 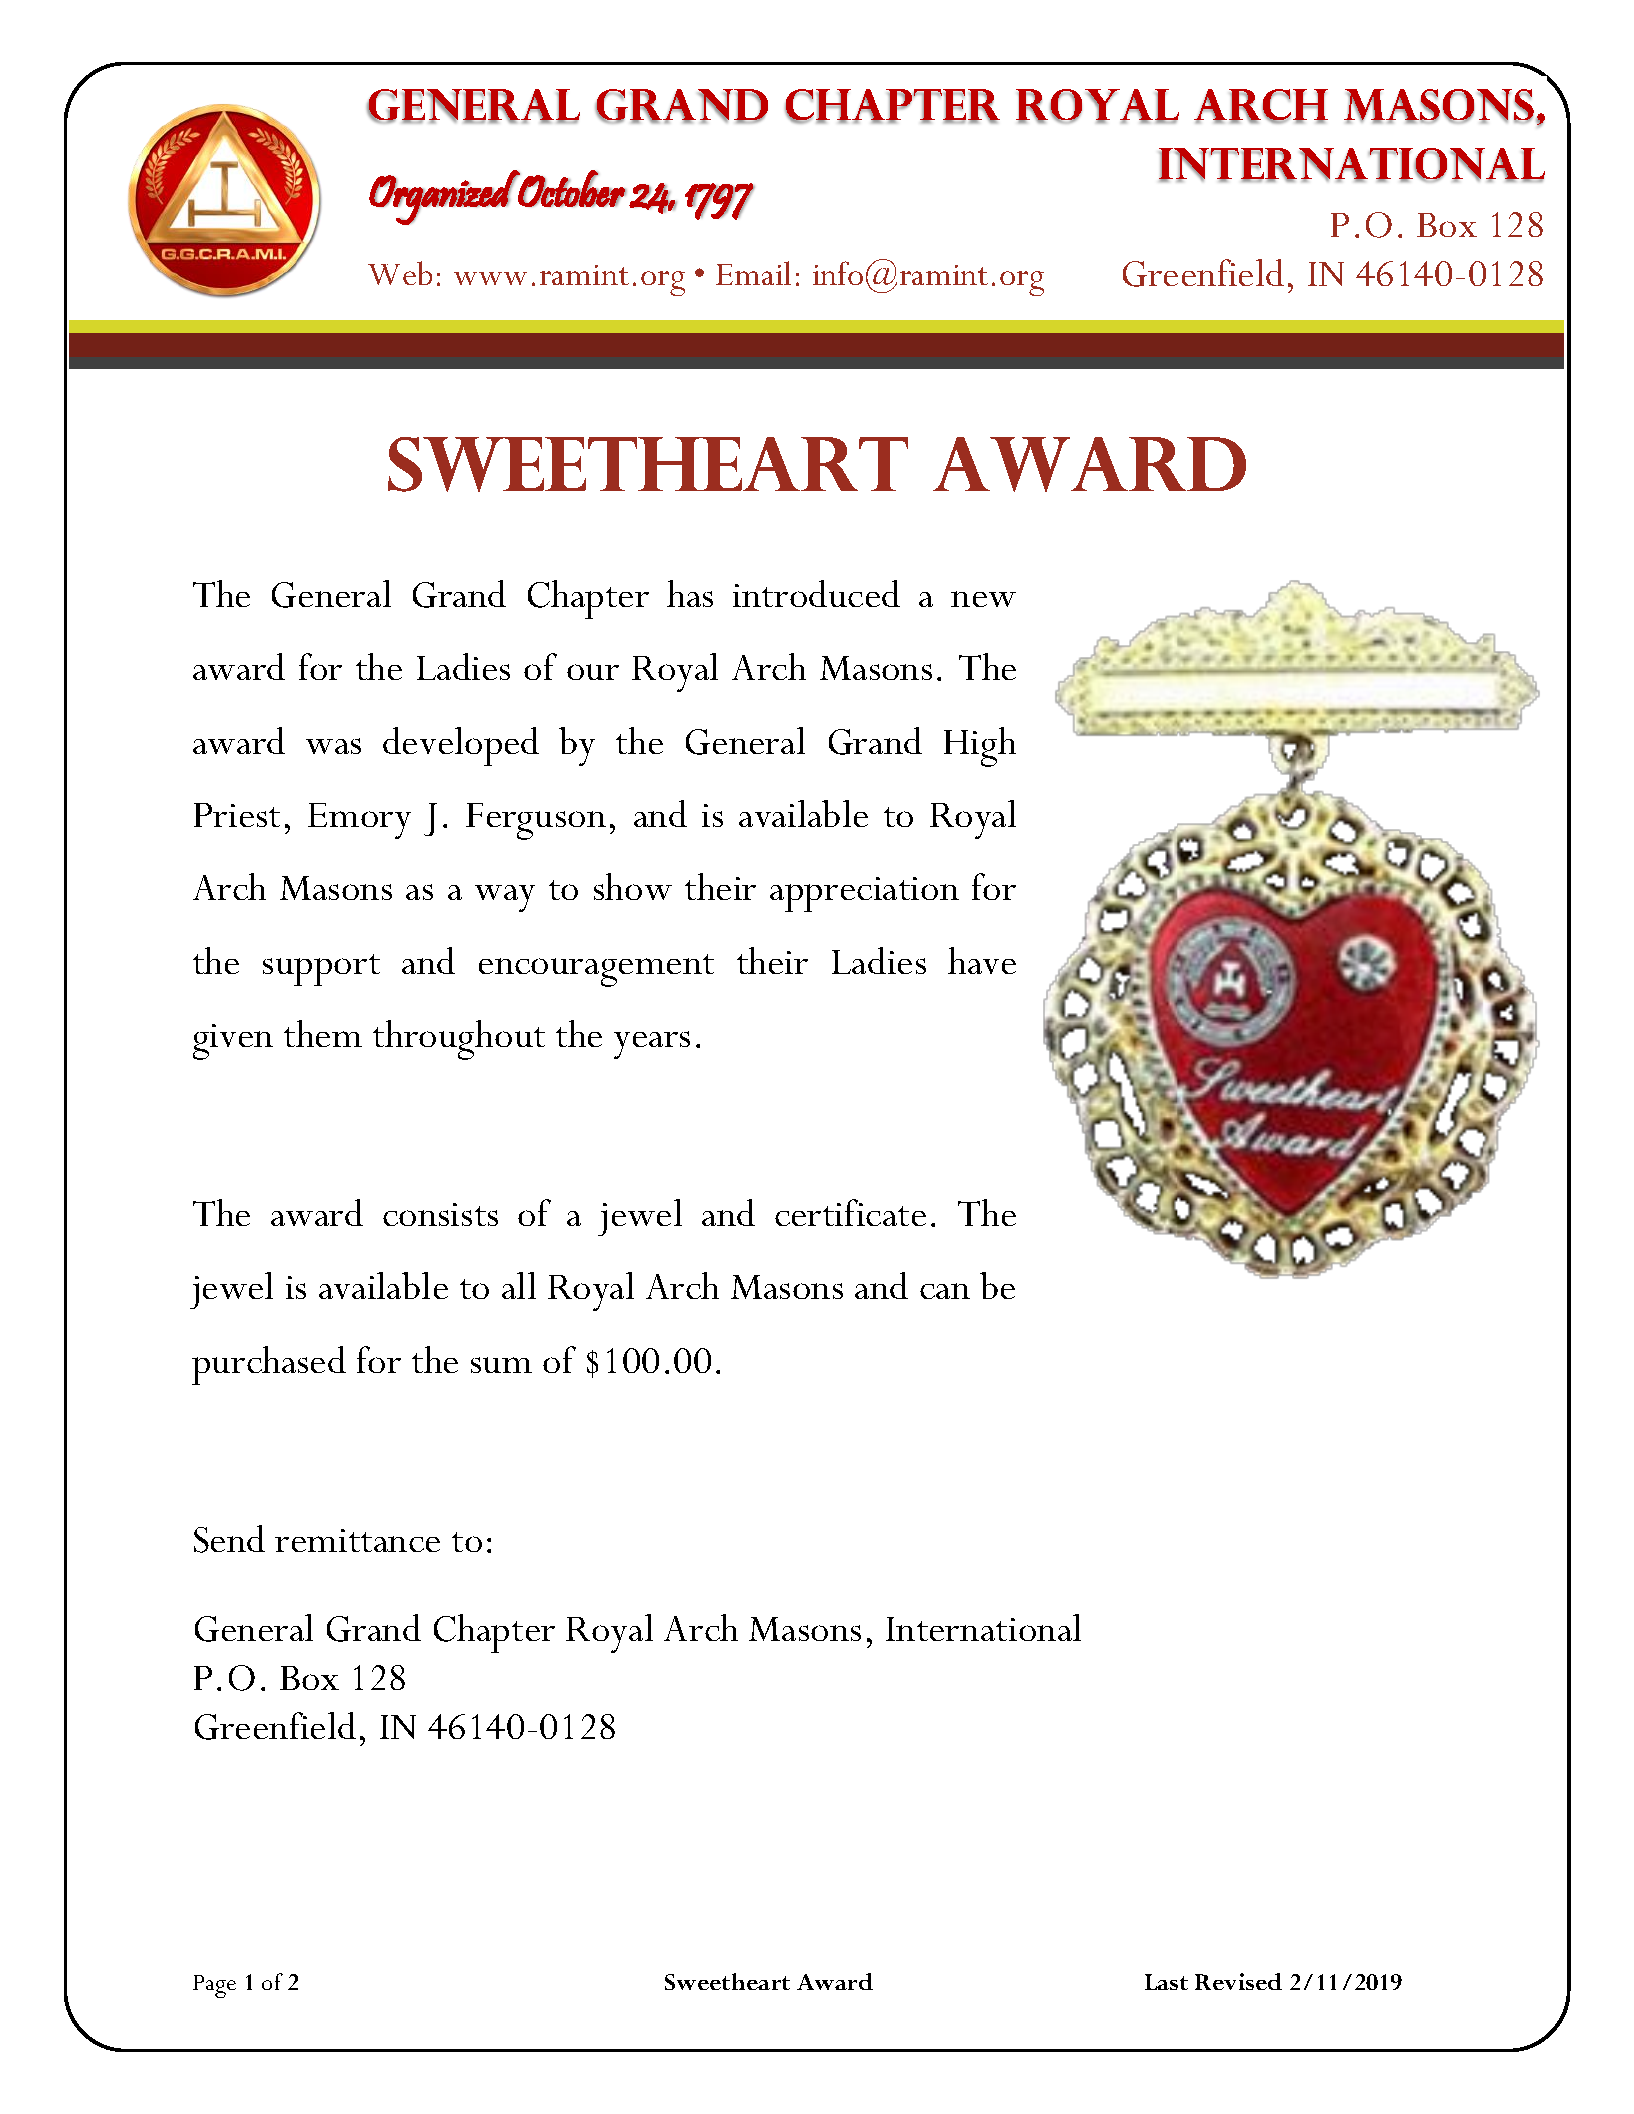 What do you see at coordinates (982, 960) in the image?
I see `have` at bounding box center [982, 960].
